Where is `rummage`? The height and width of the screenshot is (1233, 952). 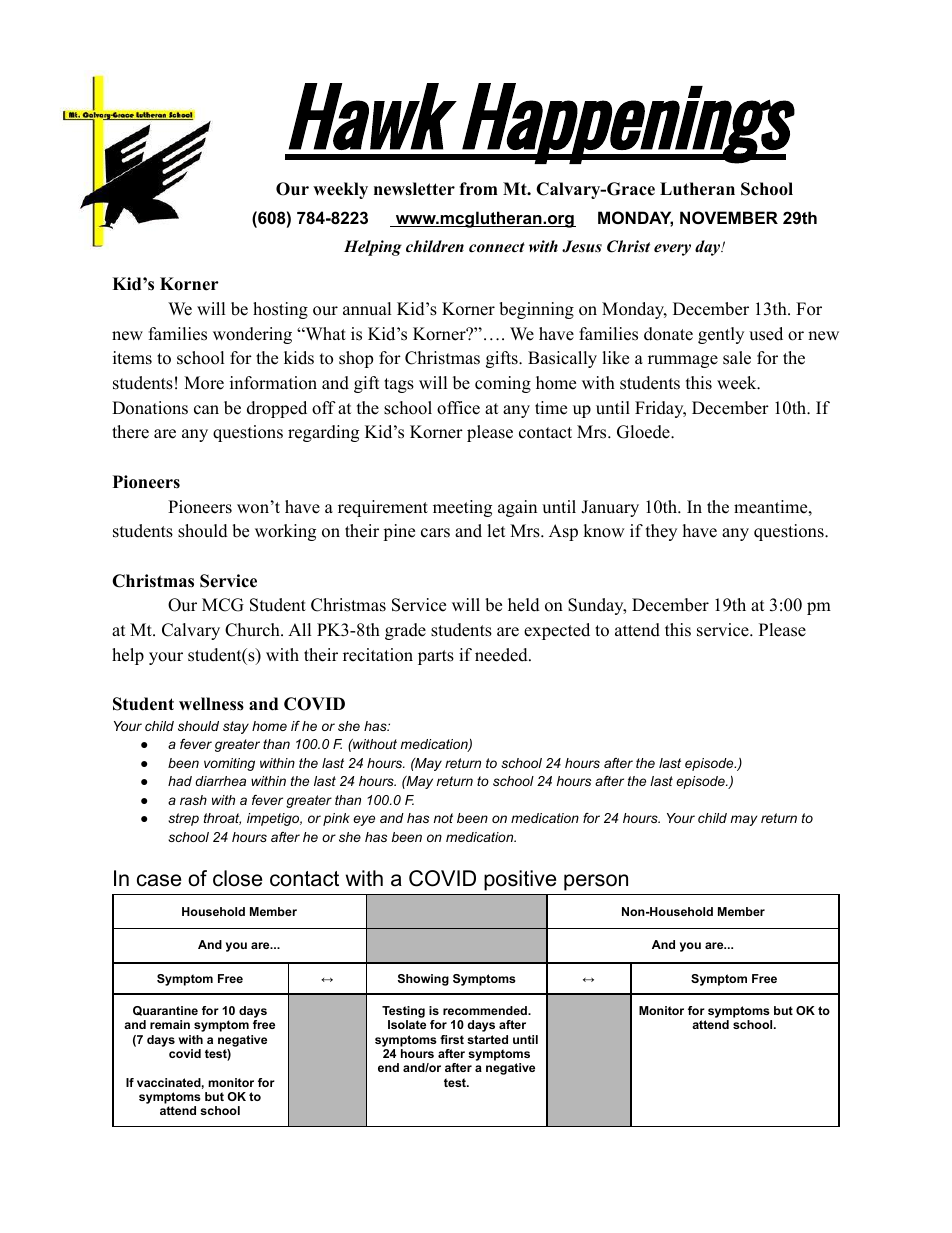 rummage is located at coordinates (683, 361).
